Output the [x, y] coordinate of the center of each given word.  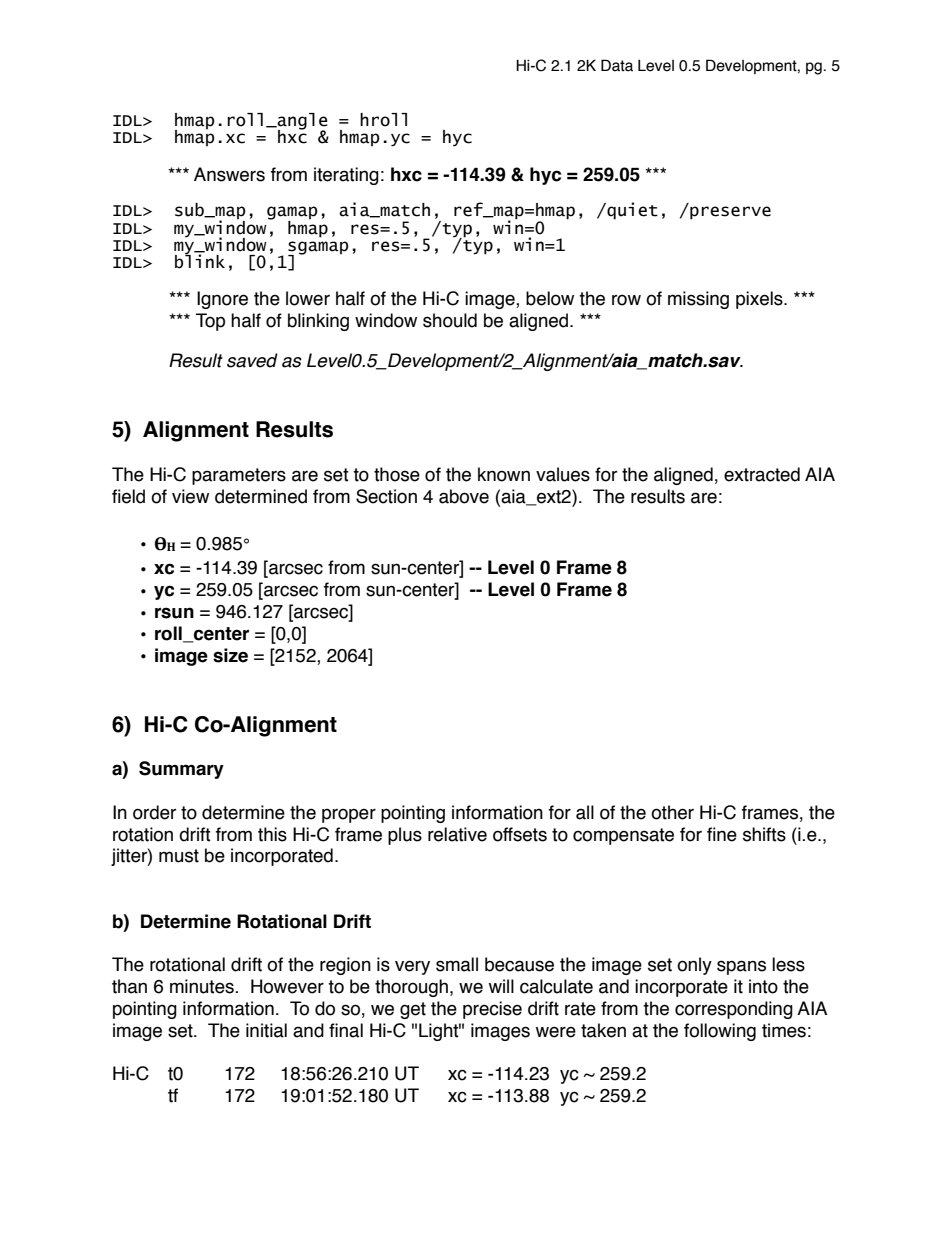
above [464, 496]
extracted [762, 474]
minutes [203, 986]
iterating [346, 176]
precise [492, 1010]
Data [617, 65]
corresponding [734, 1010]
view [190, 496]
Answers [229, 174]
